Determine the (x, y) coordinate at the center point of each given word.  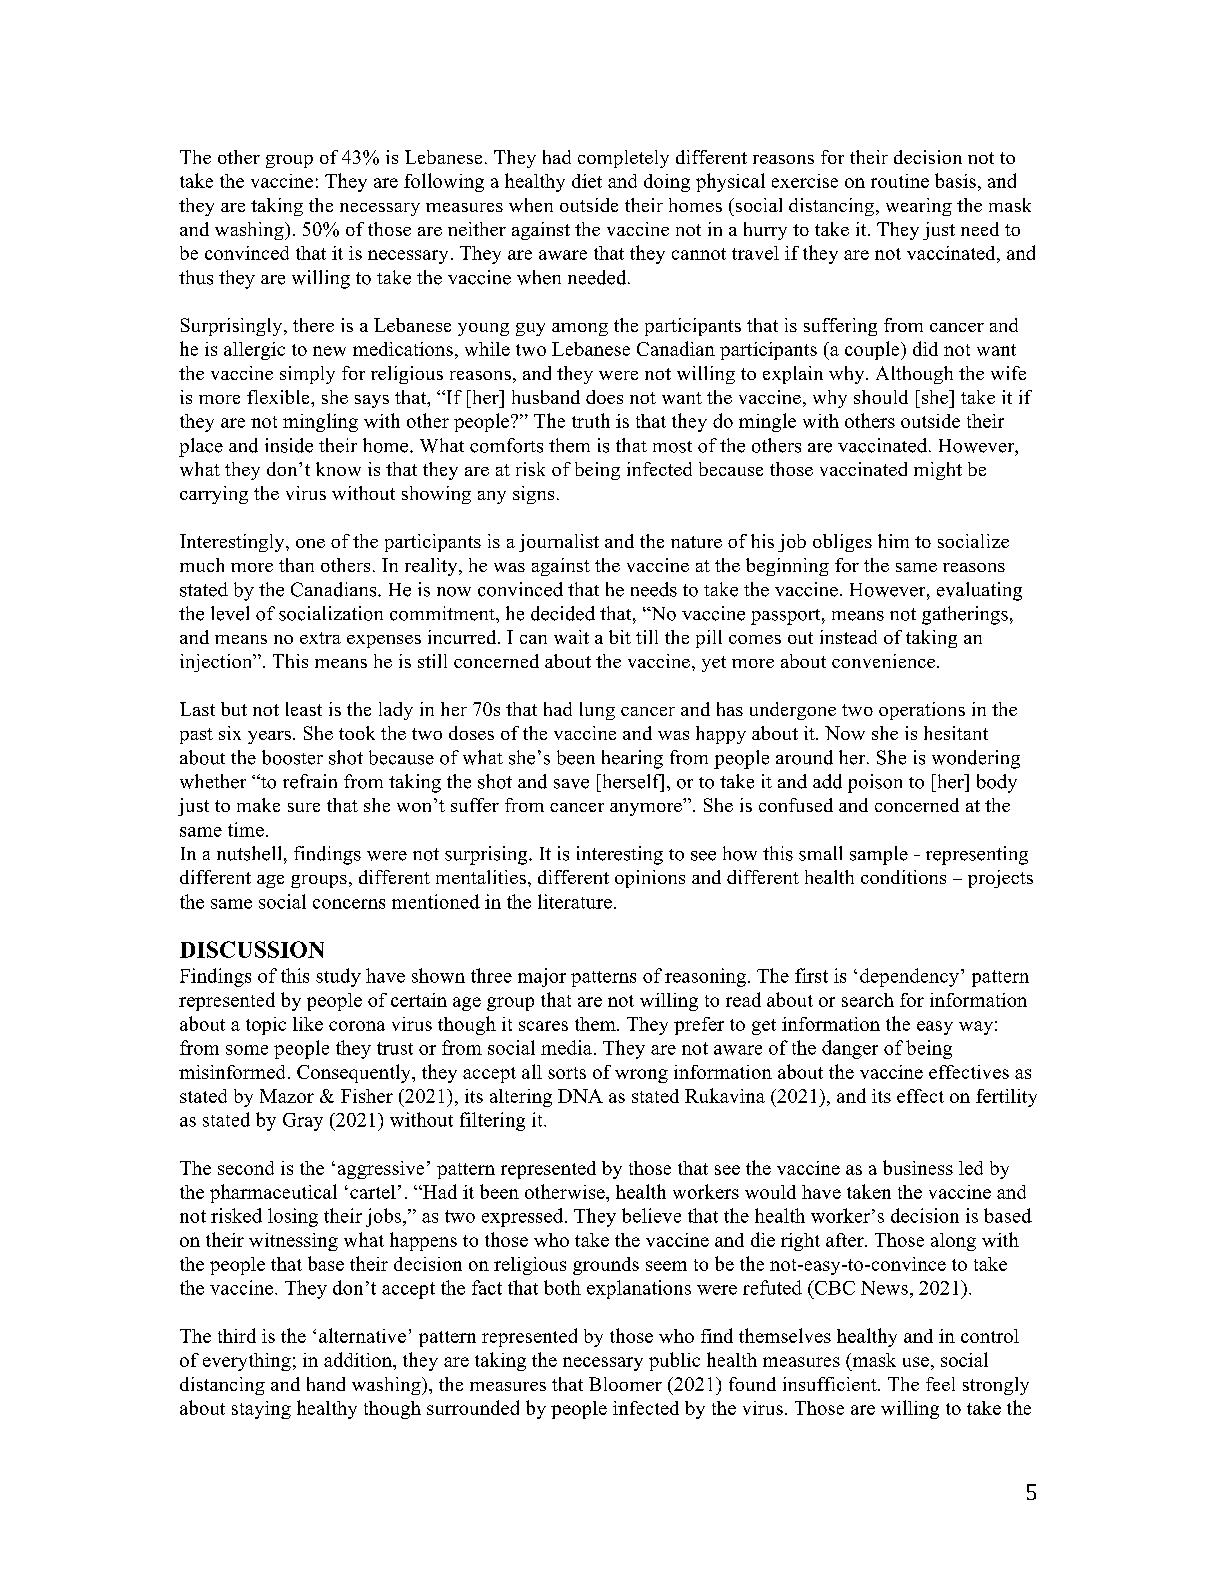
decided (563, 613)
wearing (919, 207)
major (542, 977)
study (338, 977)
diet (587, 181)
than (296, 565)
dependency (909, 977)
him (893, 541)
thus (196, 277)
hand (326, 1384)
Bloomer (625, 1384)
